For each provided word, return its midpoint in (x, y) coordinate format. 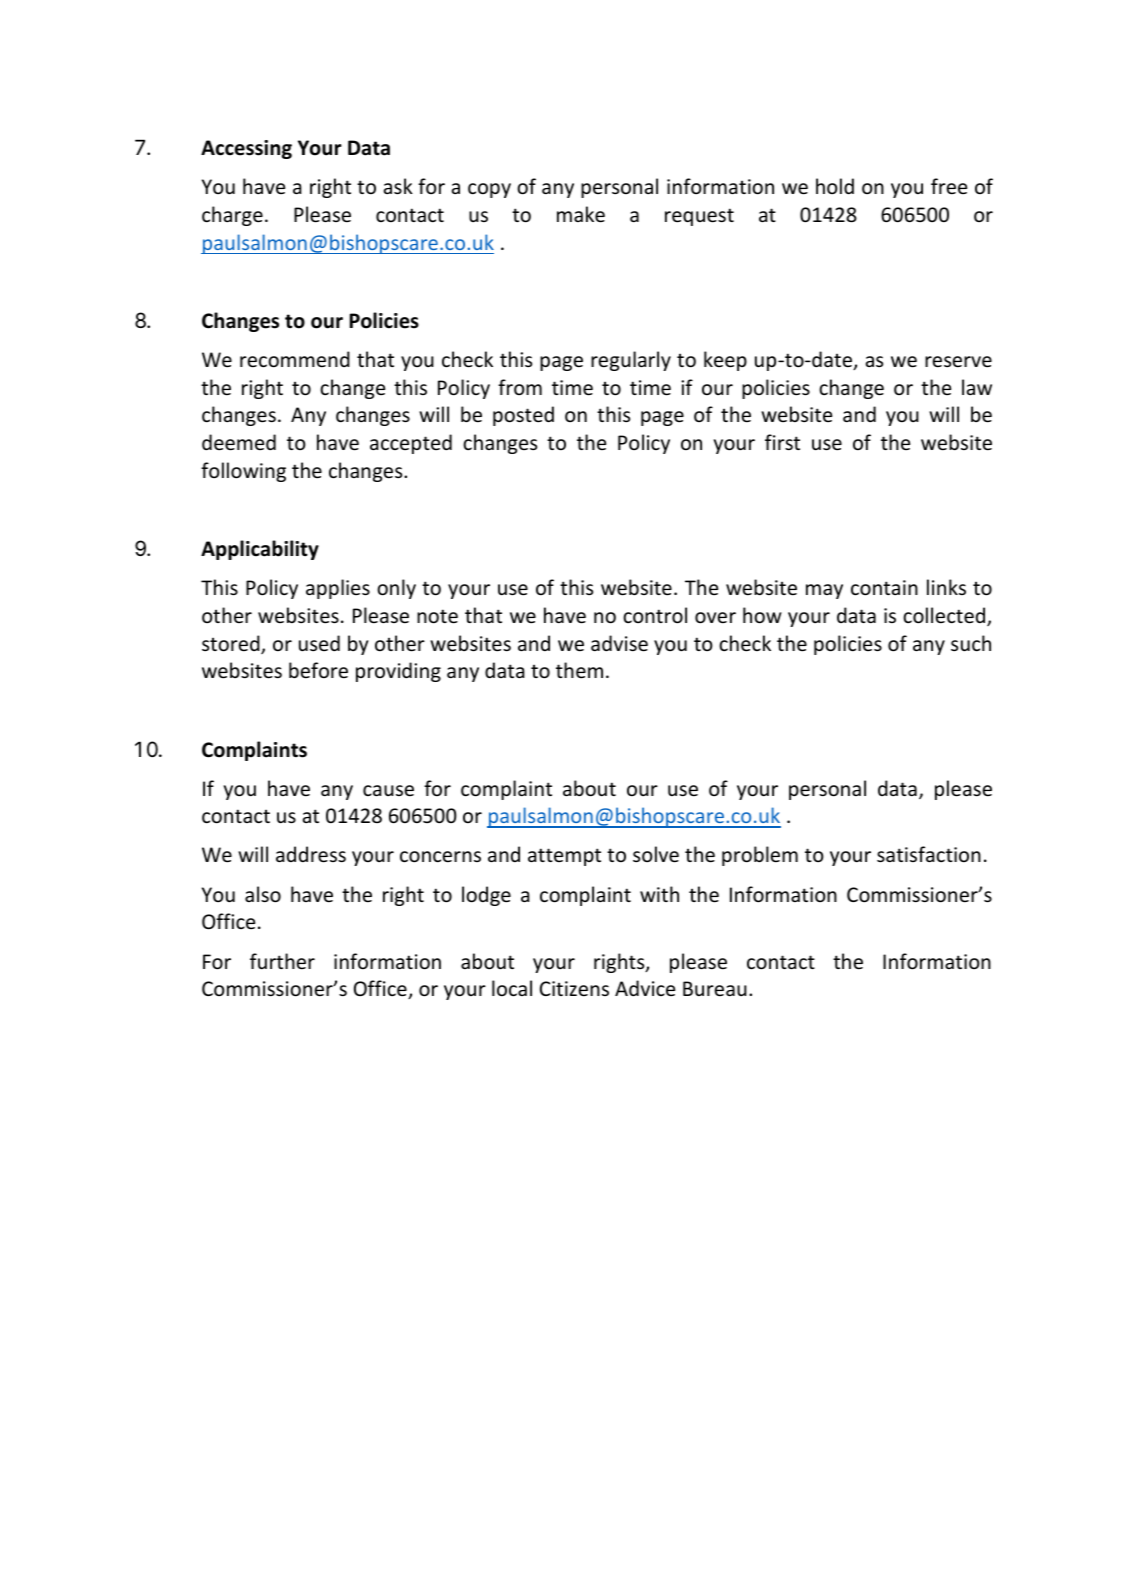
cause (388, 791)
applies (338, 589)
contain (884, 588)
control (655, 615)
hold (835, 186)
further (282, 961)
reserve (958, 362)
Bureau (715, 989)
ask (398, 186)
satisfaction (929, 854)
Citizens (574, 989)
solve (656, 854)
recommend (295, 359)
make (581, 214)
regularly (631, 361)
